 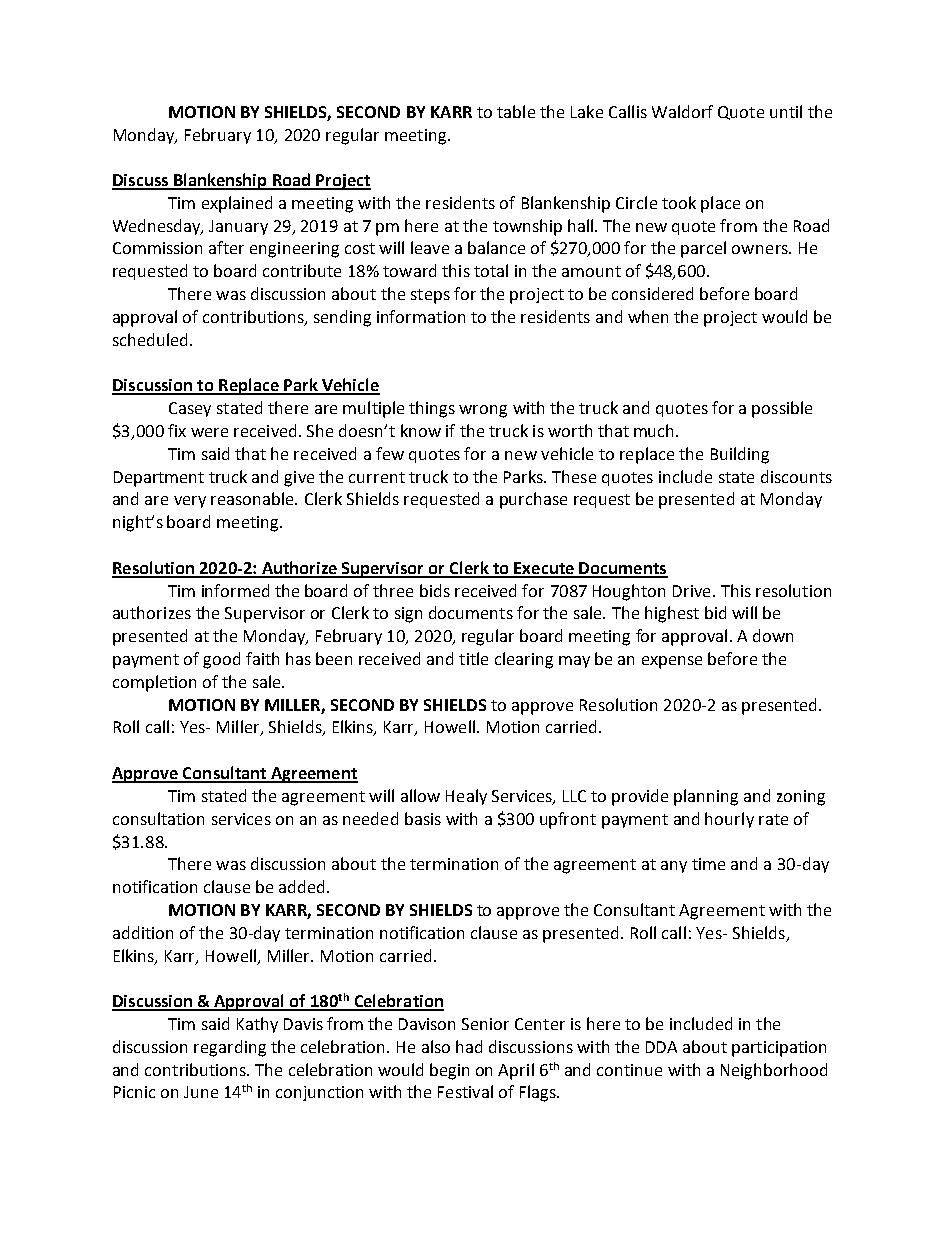 What do you see at coordinates (691, 591) in the page?
I see `Drive` at bounding box center [691, 591].
